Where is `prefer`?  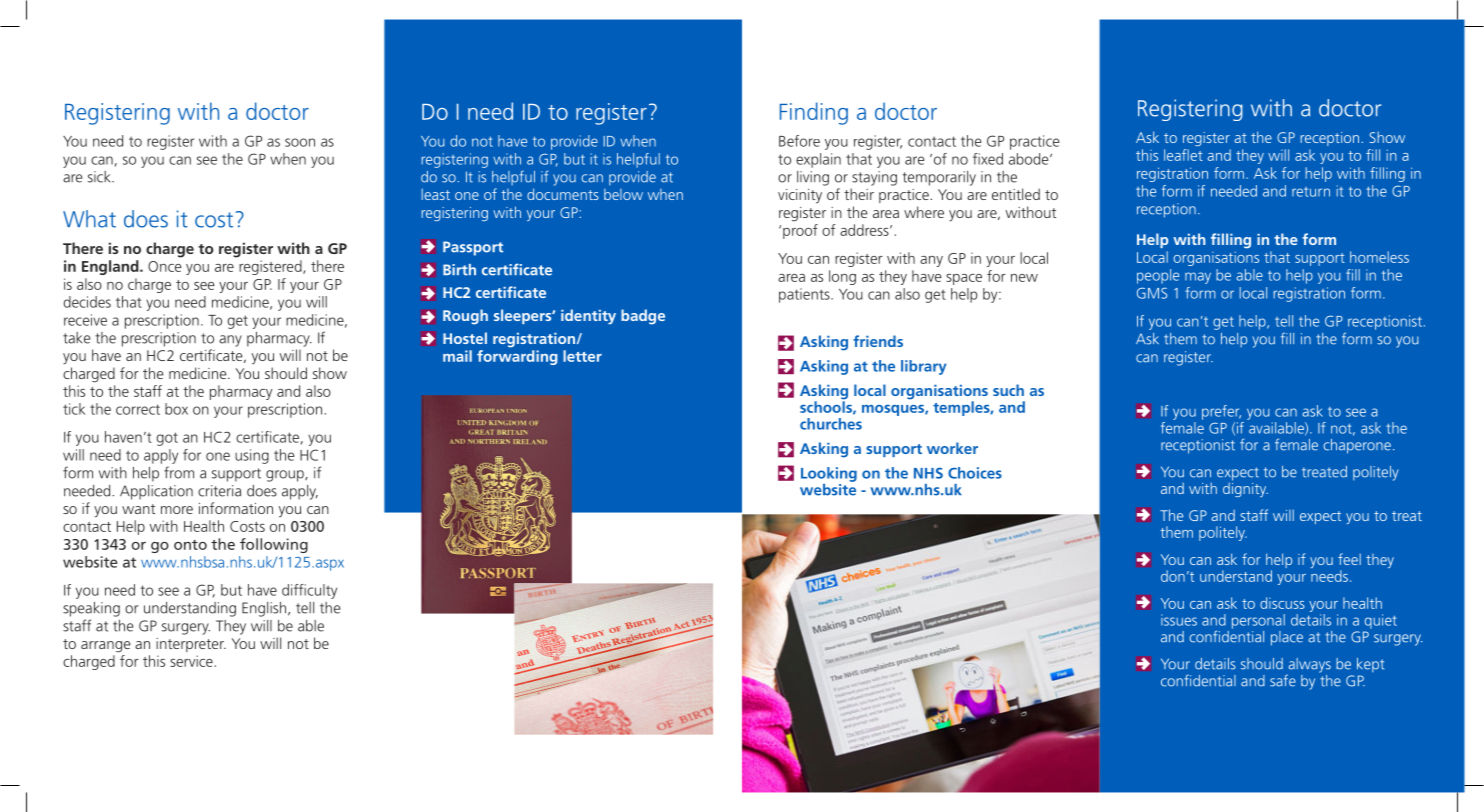 prefer is located at coordinates (1221, 412).
